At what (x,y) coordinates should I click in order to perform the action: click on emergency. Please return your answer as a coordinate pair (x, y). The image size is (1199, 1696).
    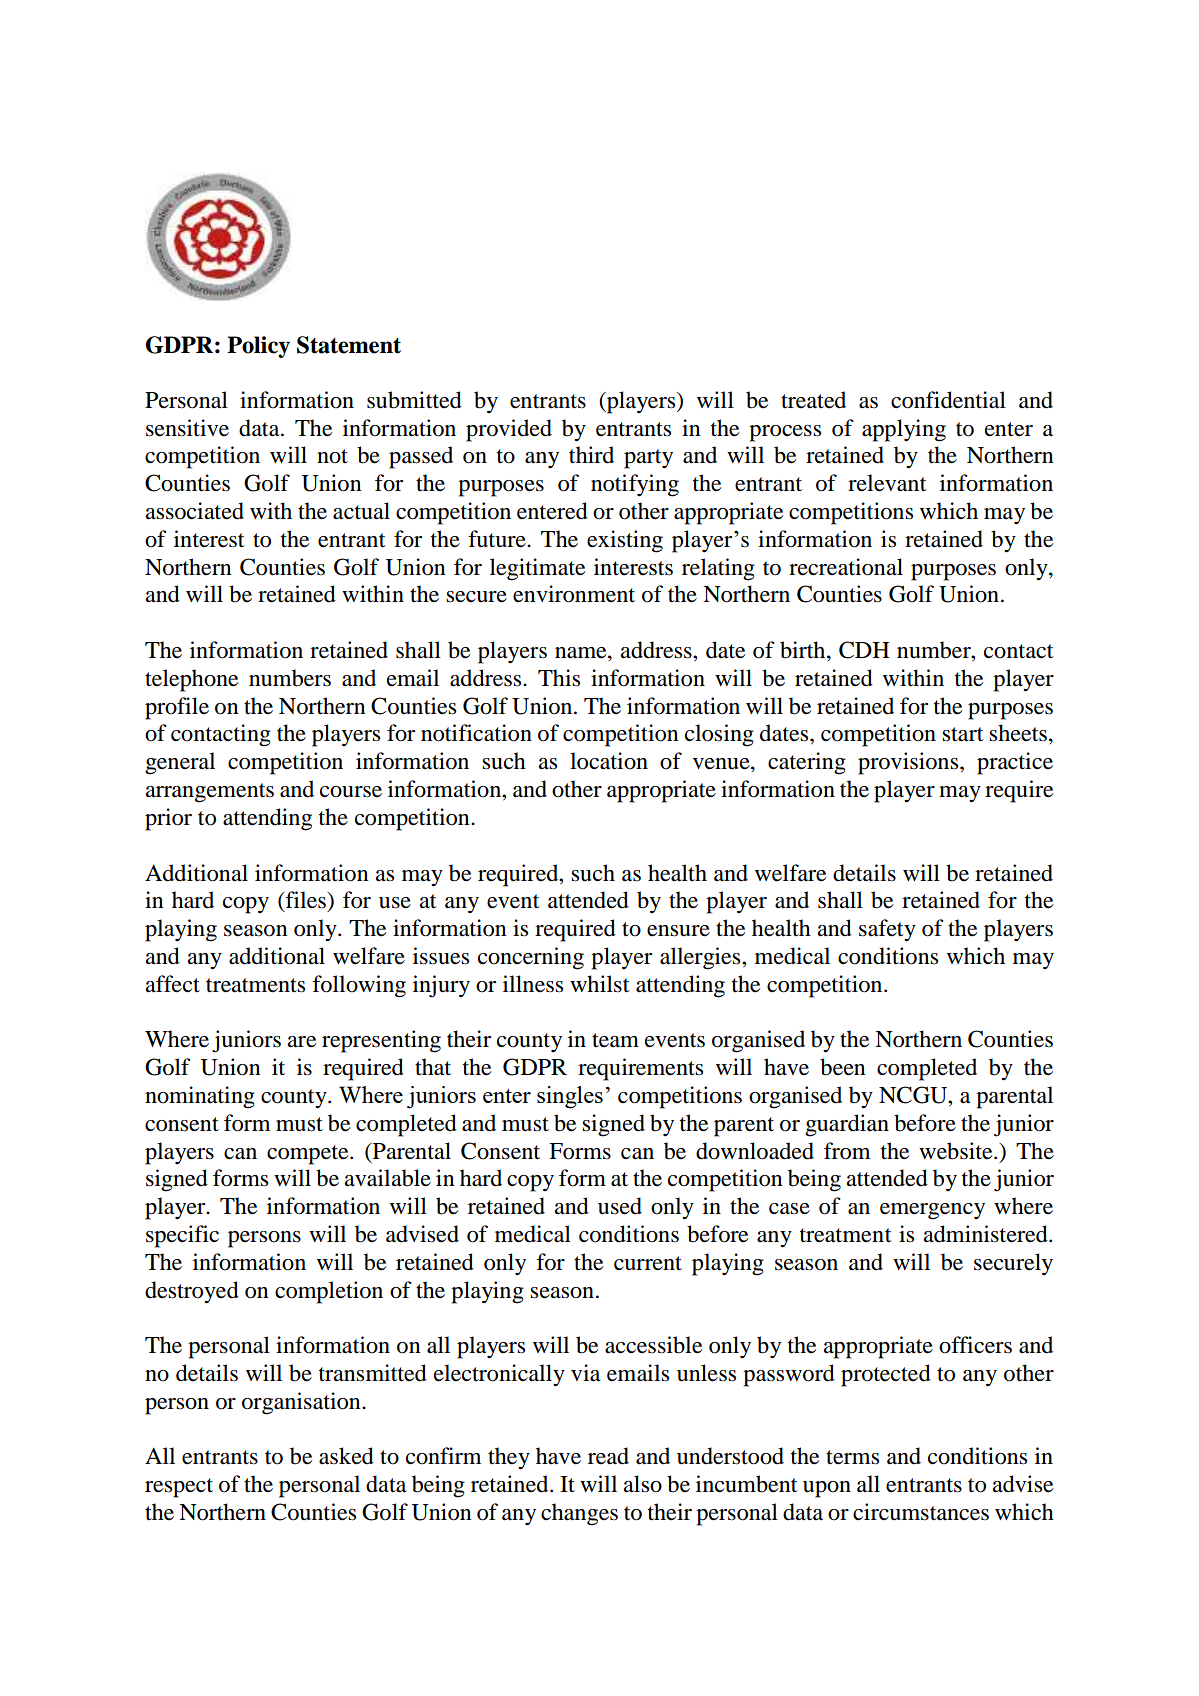
    Looking at the image, I should click on (932, 1211).
